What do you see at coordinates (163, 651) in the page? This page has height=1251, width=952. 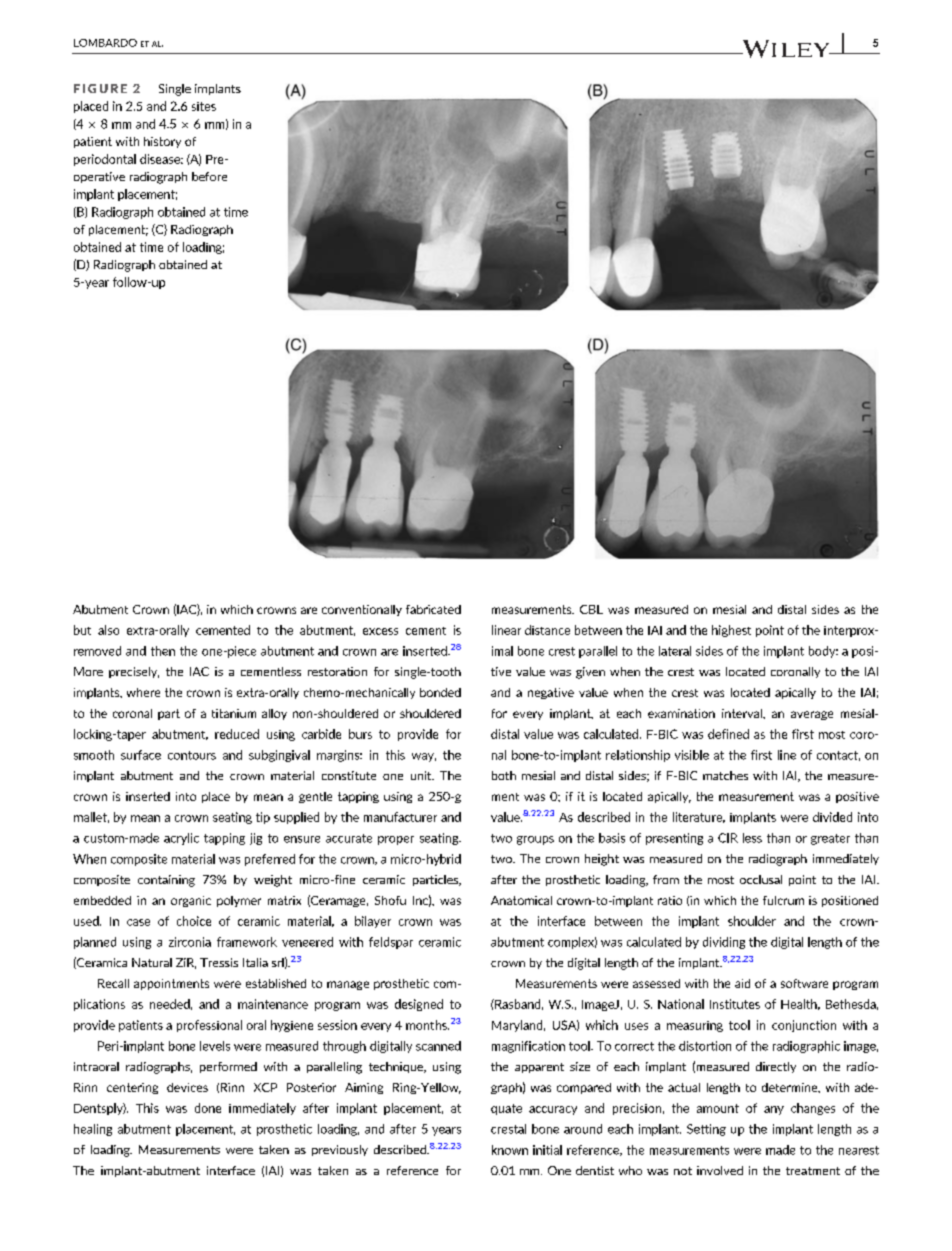 I see `then` at bounding box center [163, 651].
